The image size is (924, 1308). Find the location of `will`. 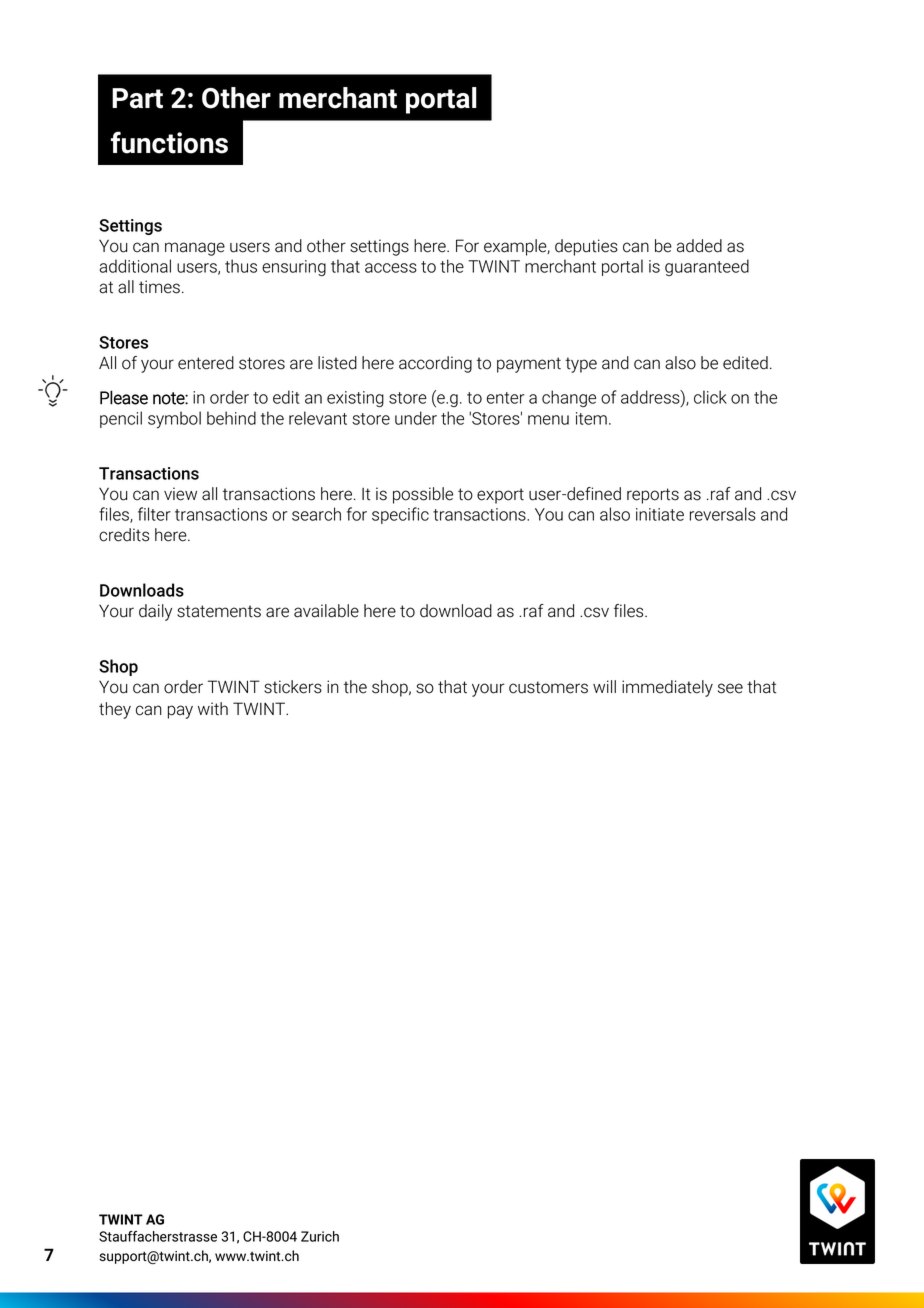

will is located at coordinates (604, 686).
